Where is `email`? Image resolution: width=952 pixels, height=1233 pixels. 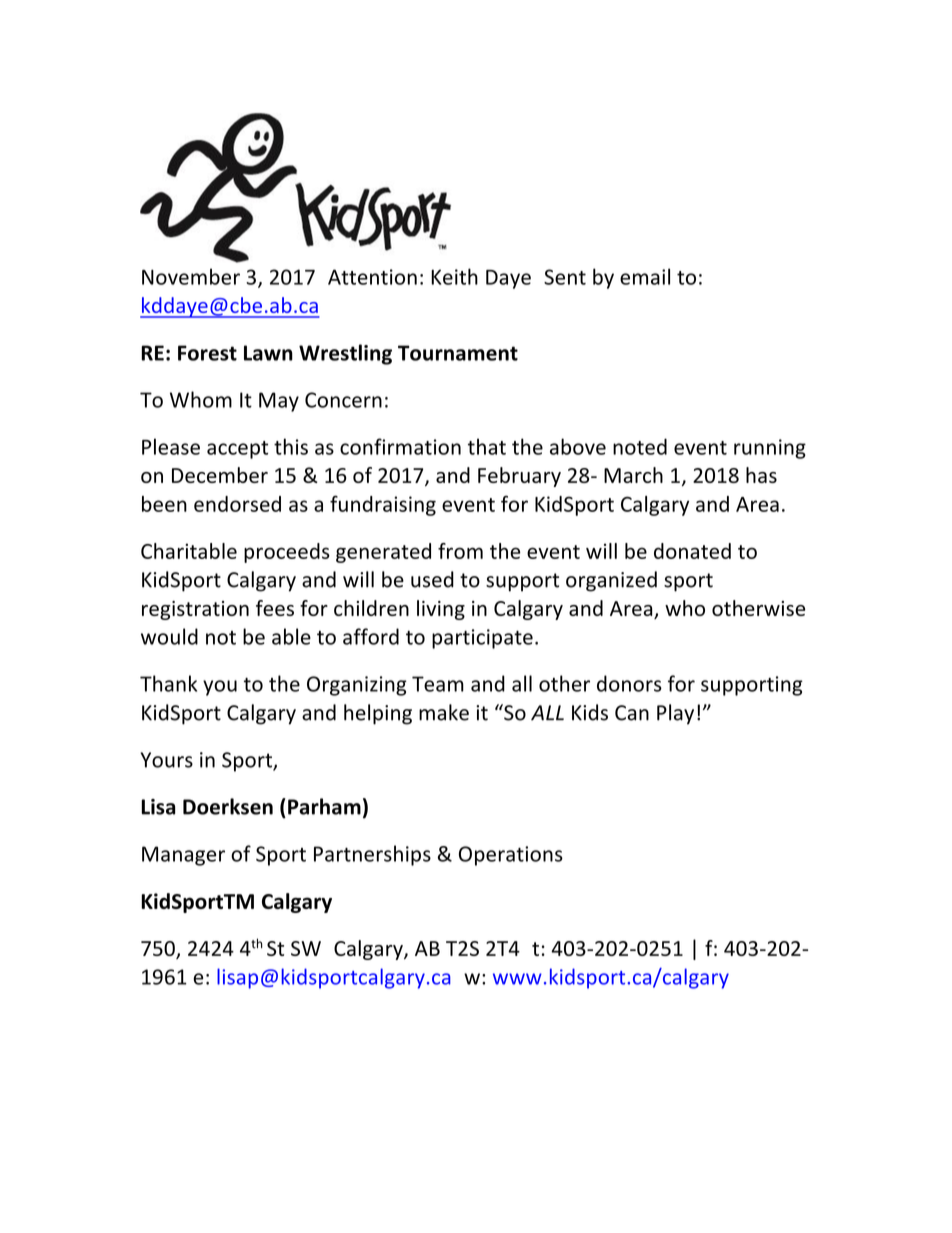
email is located at coordinates (645, 276).
